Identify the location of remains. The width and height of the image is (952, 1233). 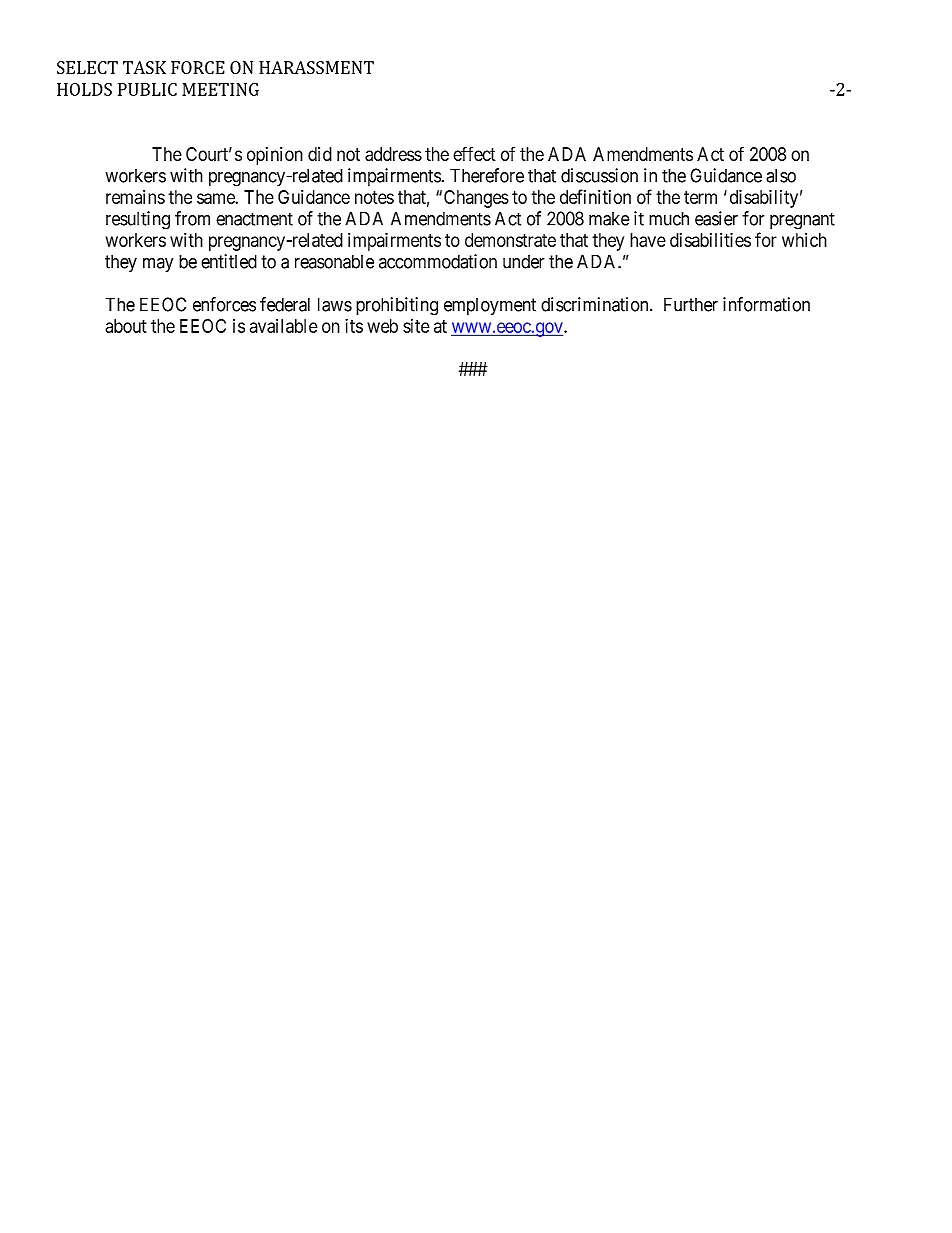
(135, 197).
